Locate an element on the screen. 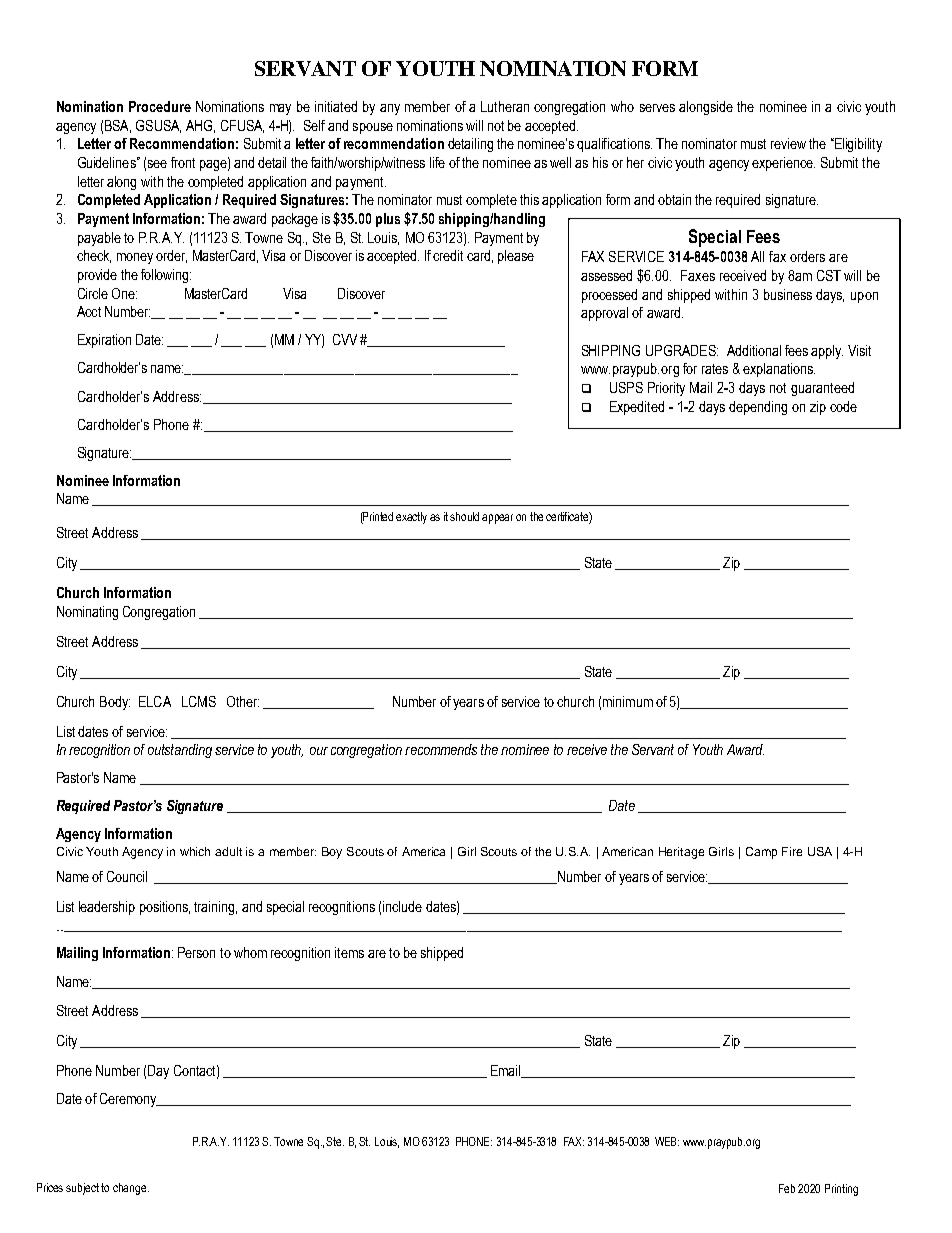  Nominating is located at coordinates (87, 613).
